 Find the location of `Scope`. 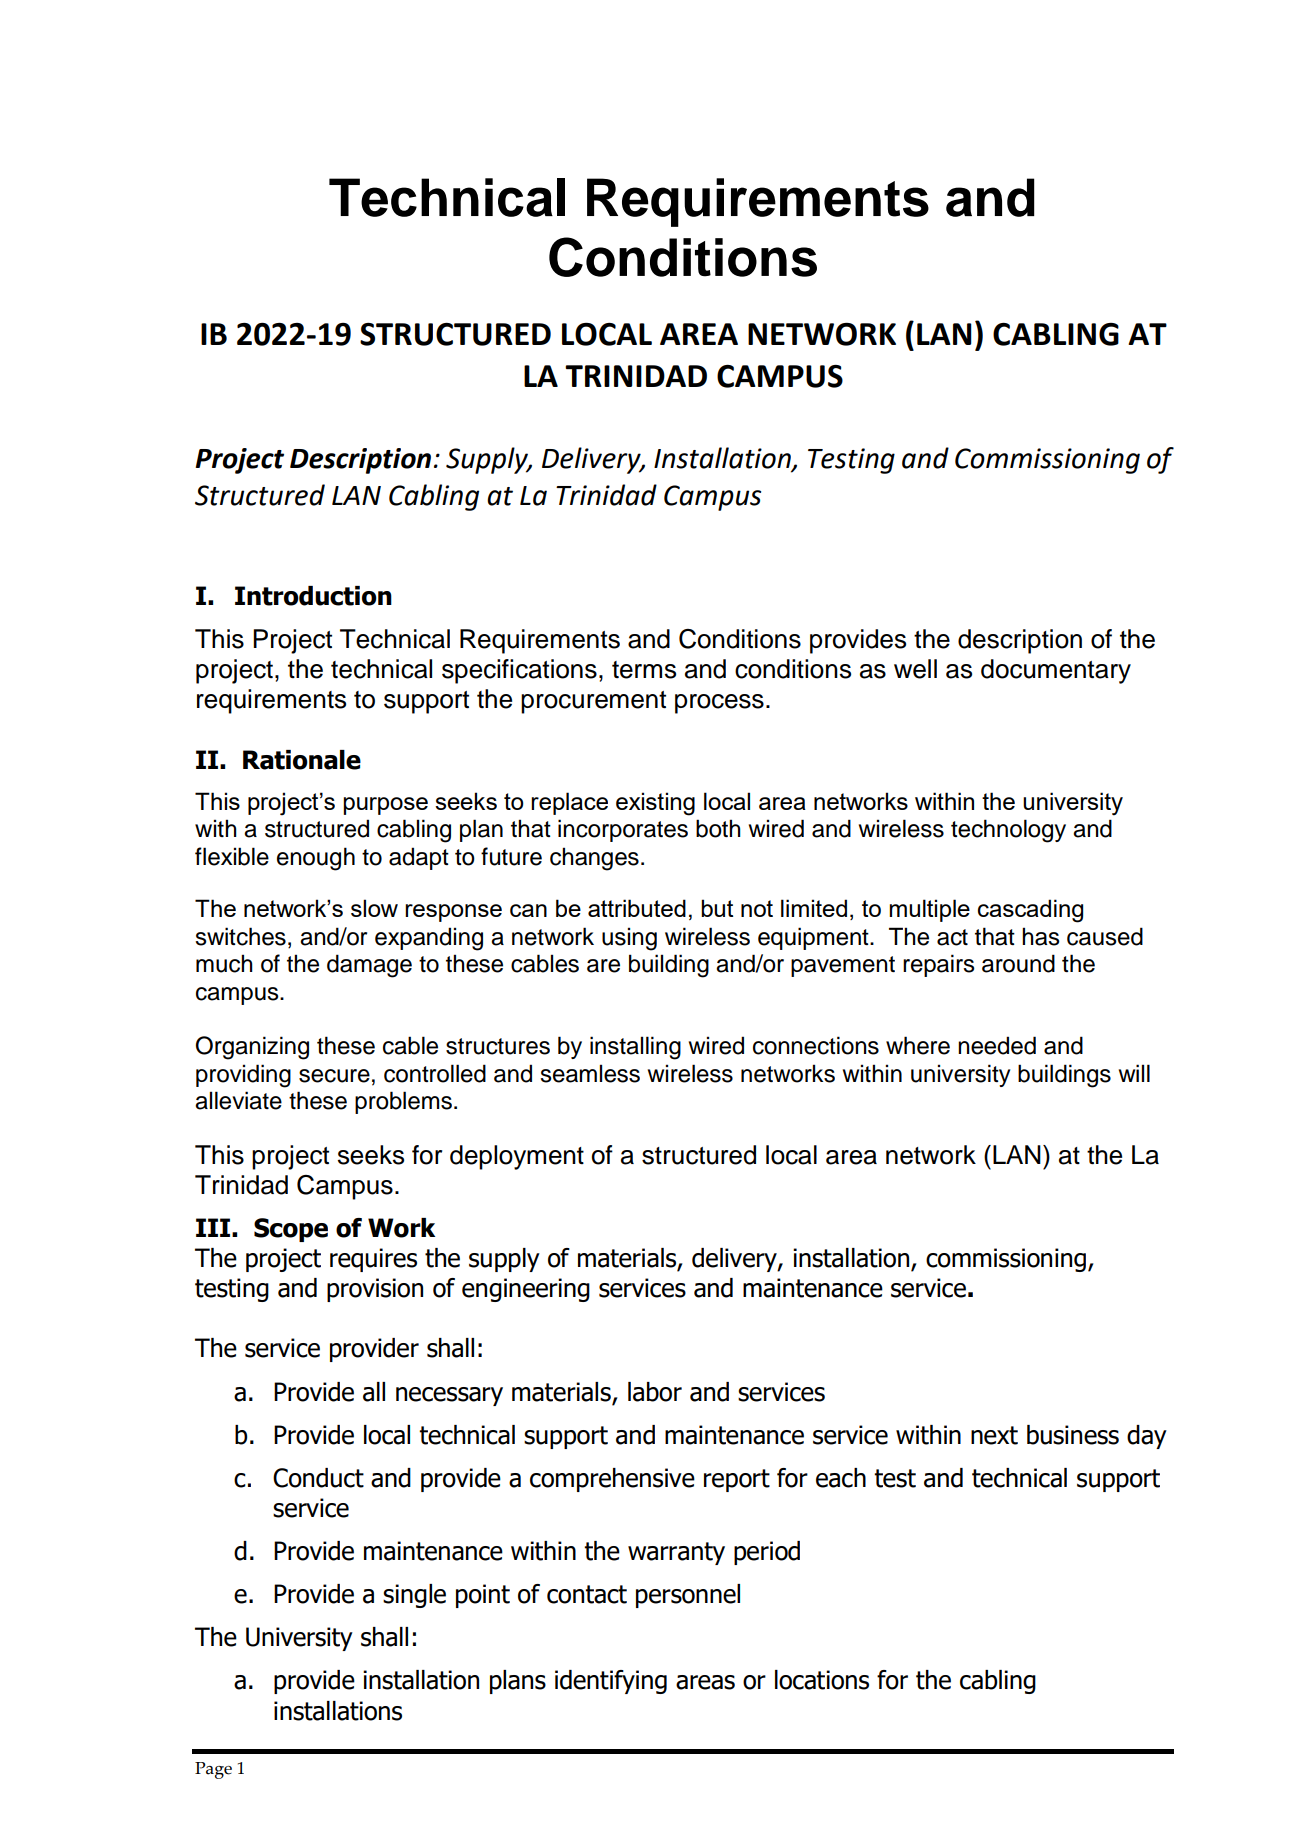

Scope is located at coordinates (291, 1230).
